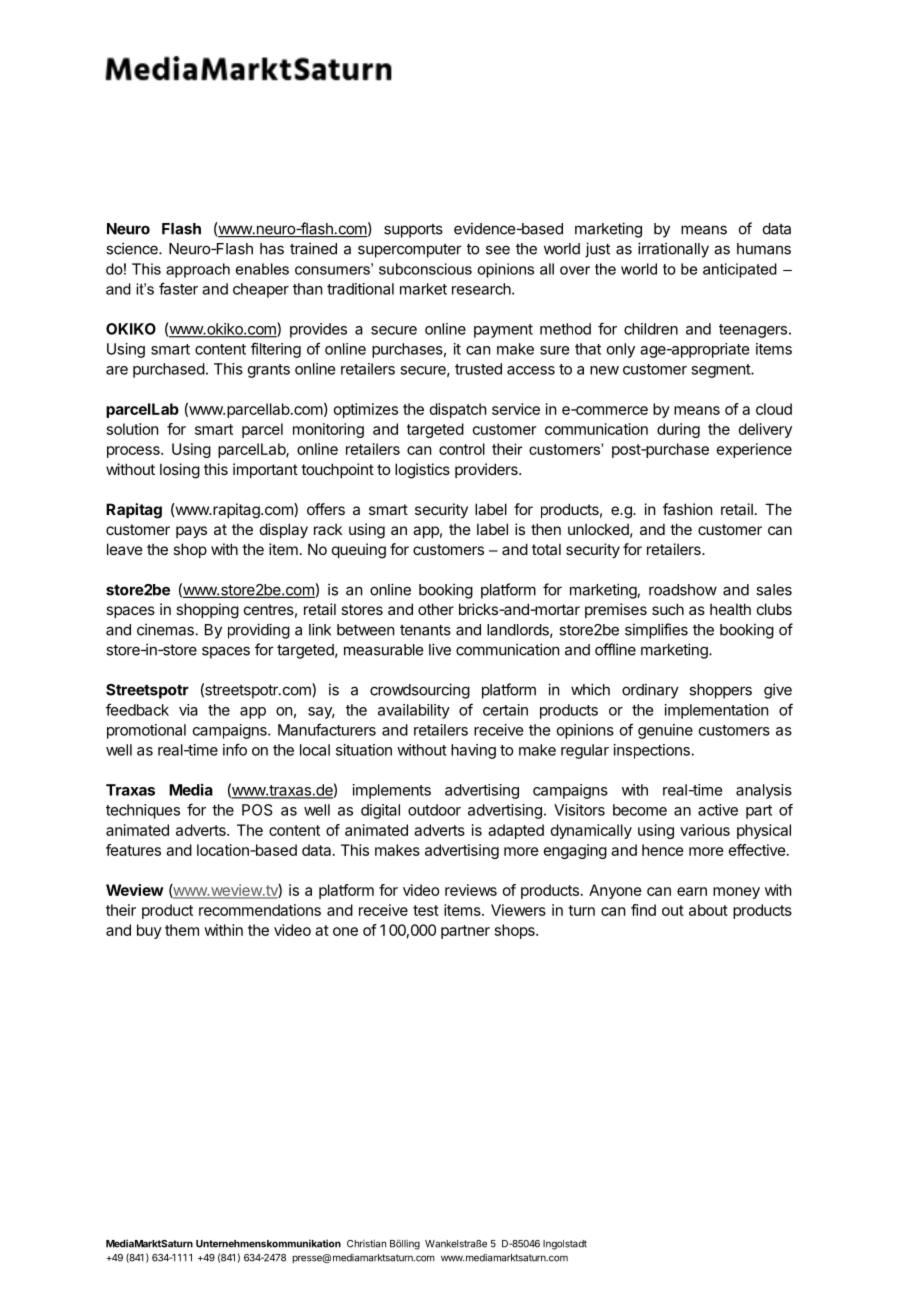 This image has width=924, height=1308. What do you see at coordinates (188, 710) in the image?
I see `via` at bounding box center [188, 710].
